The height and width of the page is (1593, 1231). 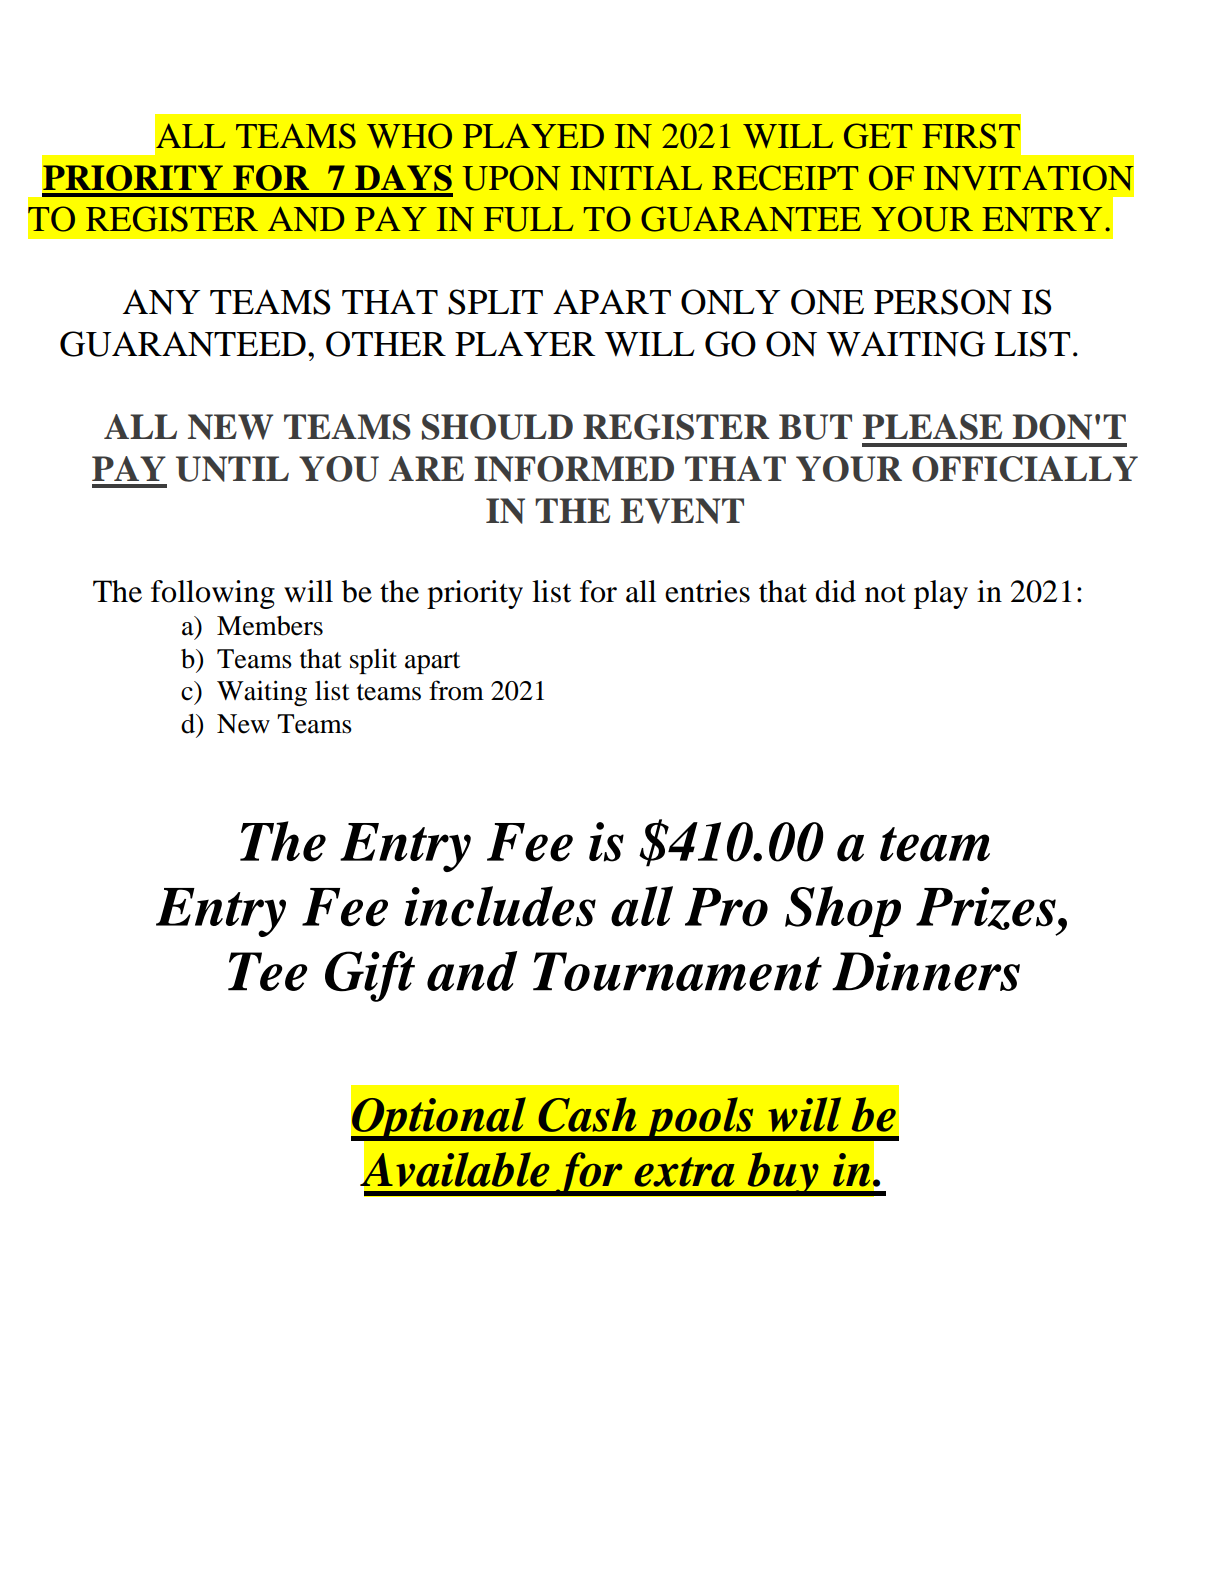 What do you see at coordinates (386, 344) in the page?
I see `OTHER` at bounding box center [386, 344].
